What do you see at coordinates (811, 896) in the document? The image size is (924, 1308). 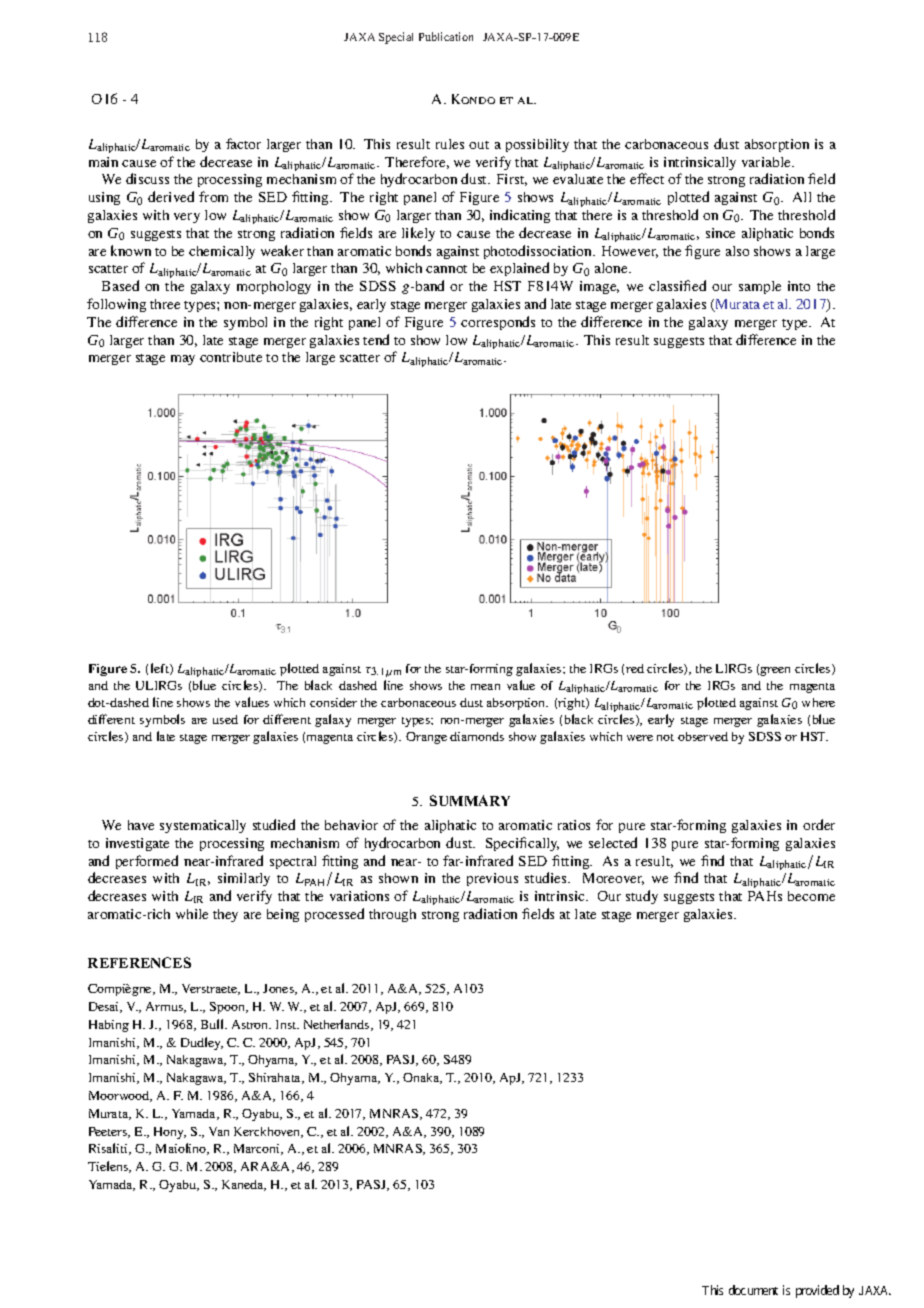 I see `become` at bounding box center [811, 896].
